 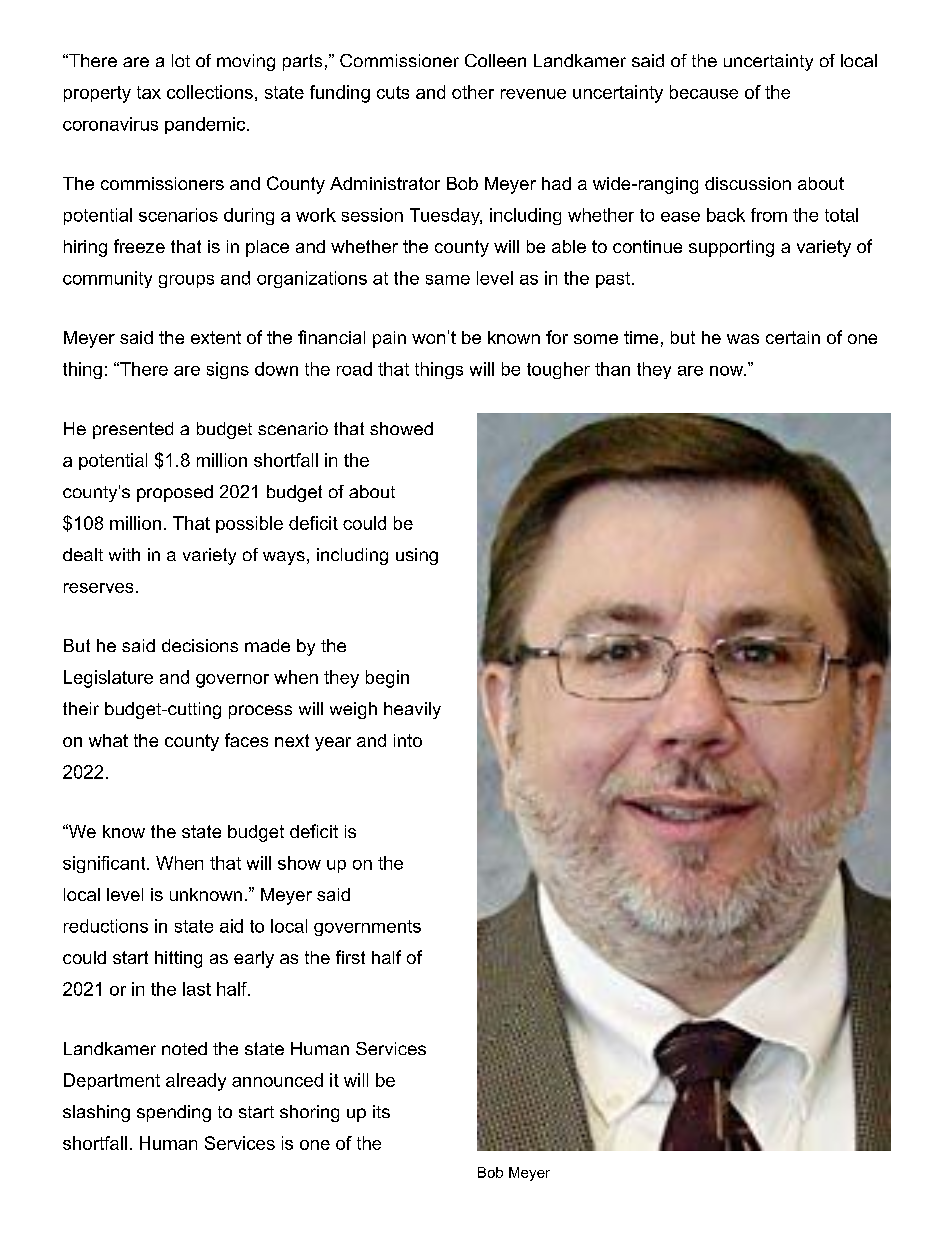 What do you see at coordinates (408, 740) in the screenshot?
I see `into` at bounding box center [408, 740].
